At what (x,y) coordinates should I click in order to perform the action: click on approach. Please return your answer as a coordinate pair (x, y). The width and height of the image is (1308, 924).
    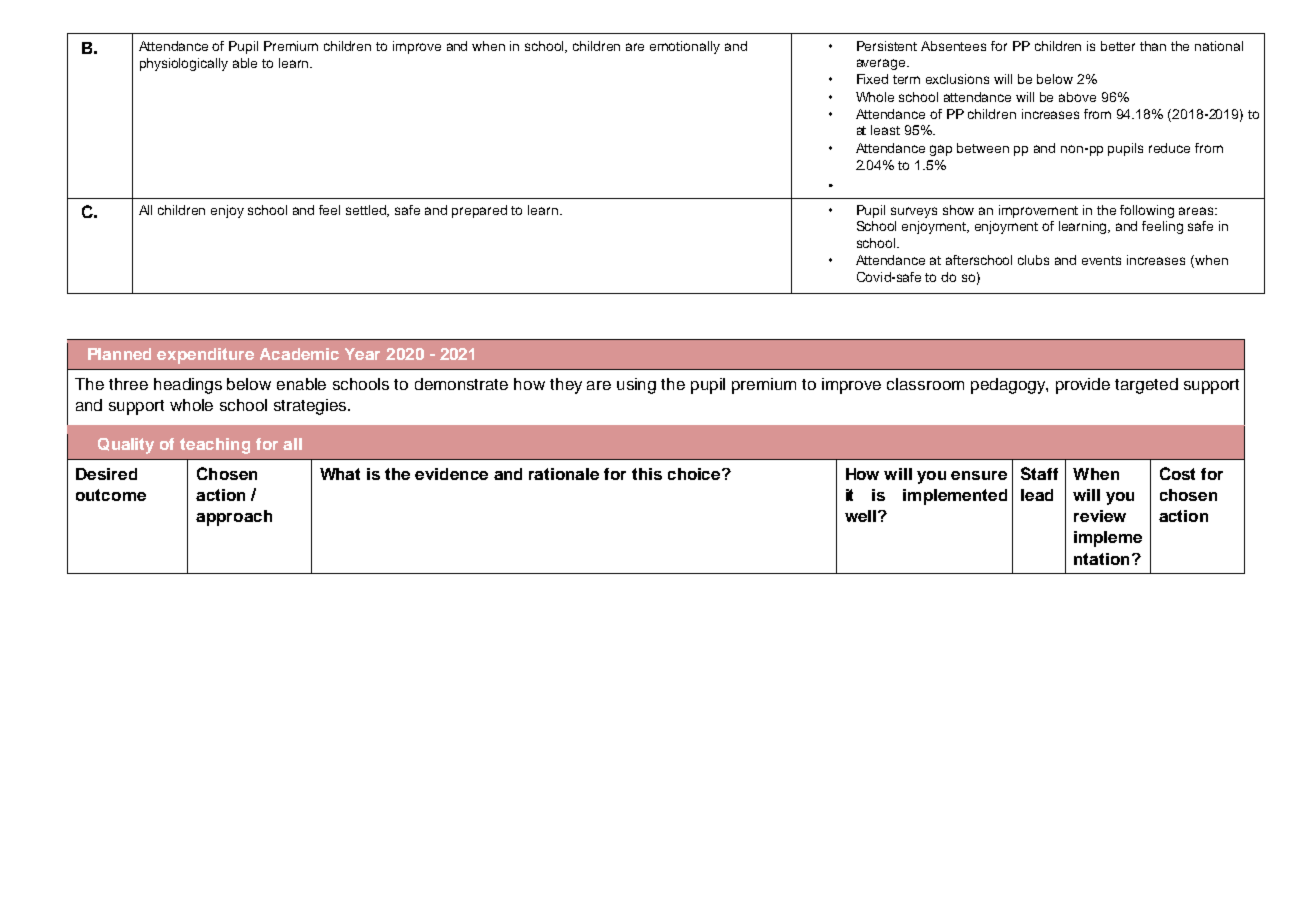
    Looking at the image, I should click on (234, 518).
